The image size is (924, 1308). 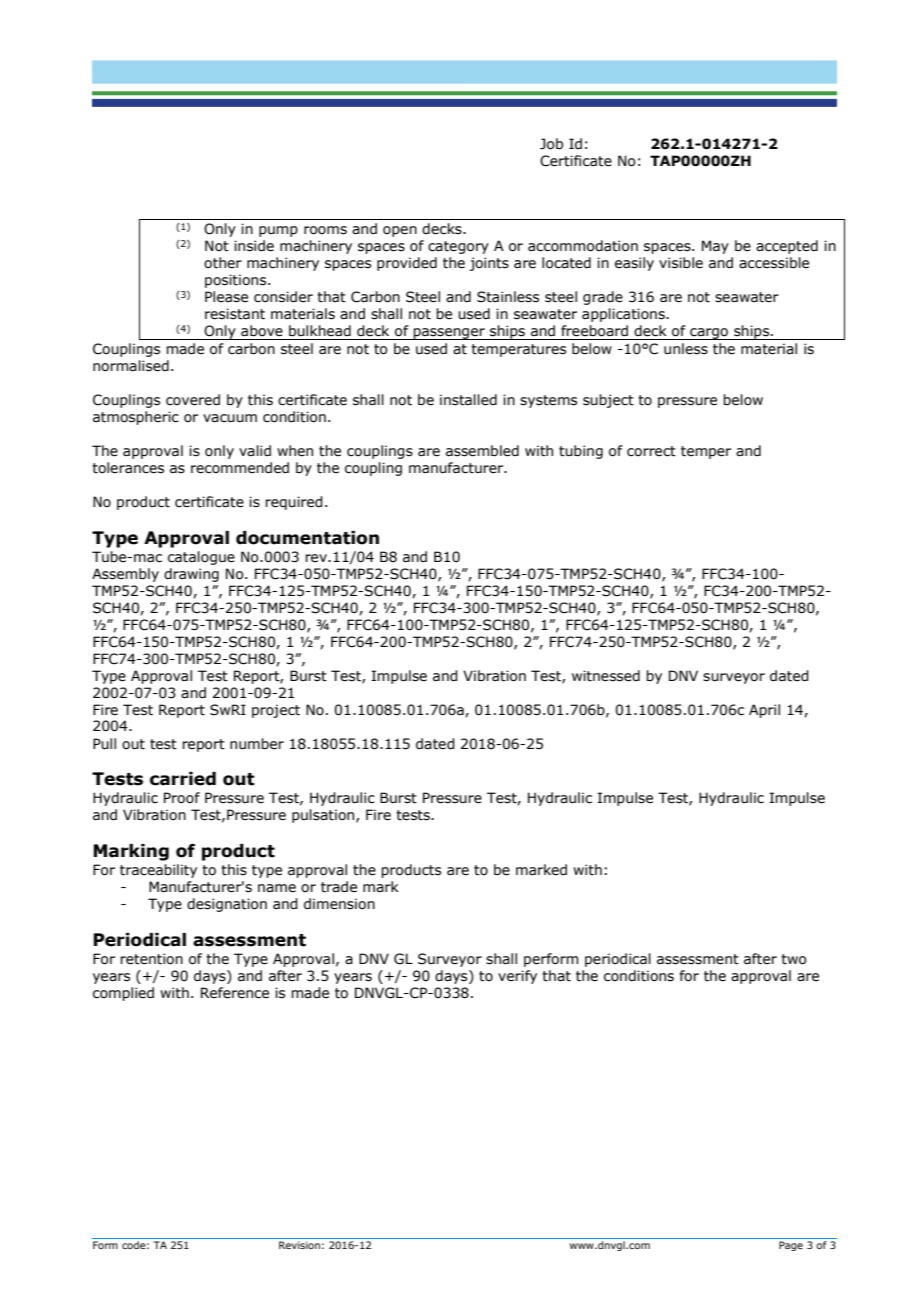 I want to click on inside, so click(x=254, y=246).
